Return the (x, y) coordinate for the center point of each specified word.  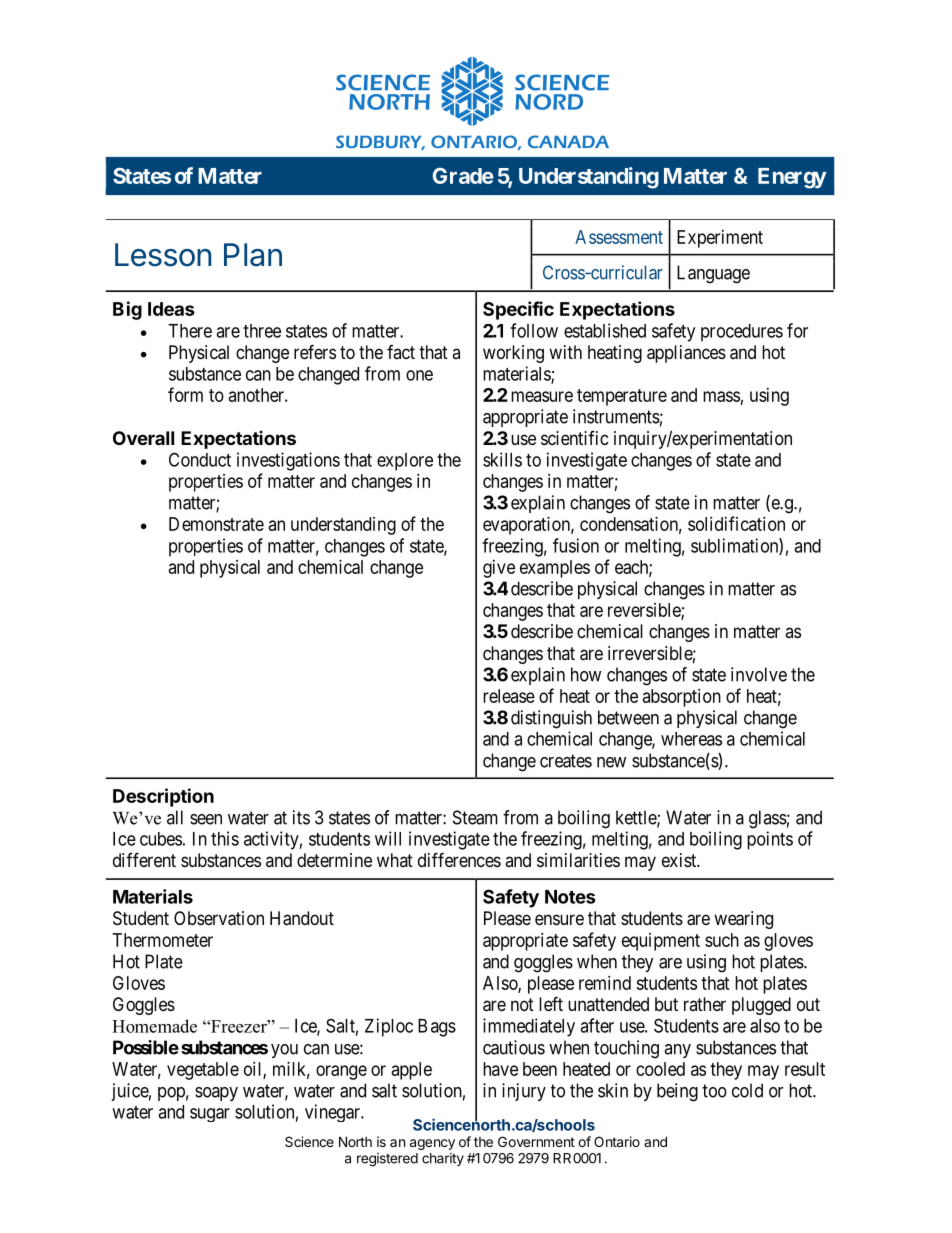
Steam (475, 817)
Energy (792, 178)
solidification (736, 523)
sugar (210, 1115)
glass (768, 819)
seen (206, 819)
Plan (253, 255)
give (499, 569)
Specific (518, 310)
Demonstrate (216, 524)
